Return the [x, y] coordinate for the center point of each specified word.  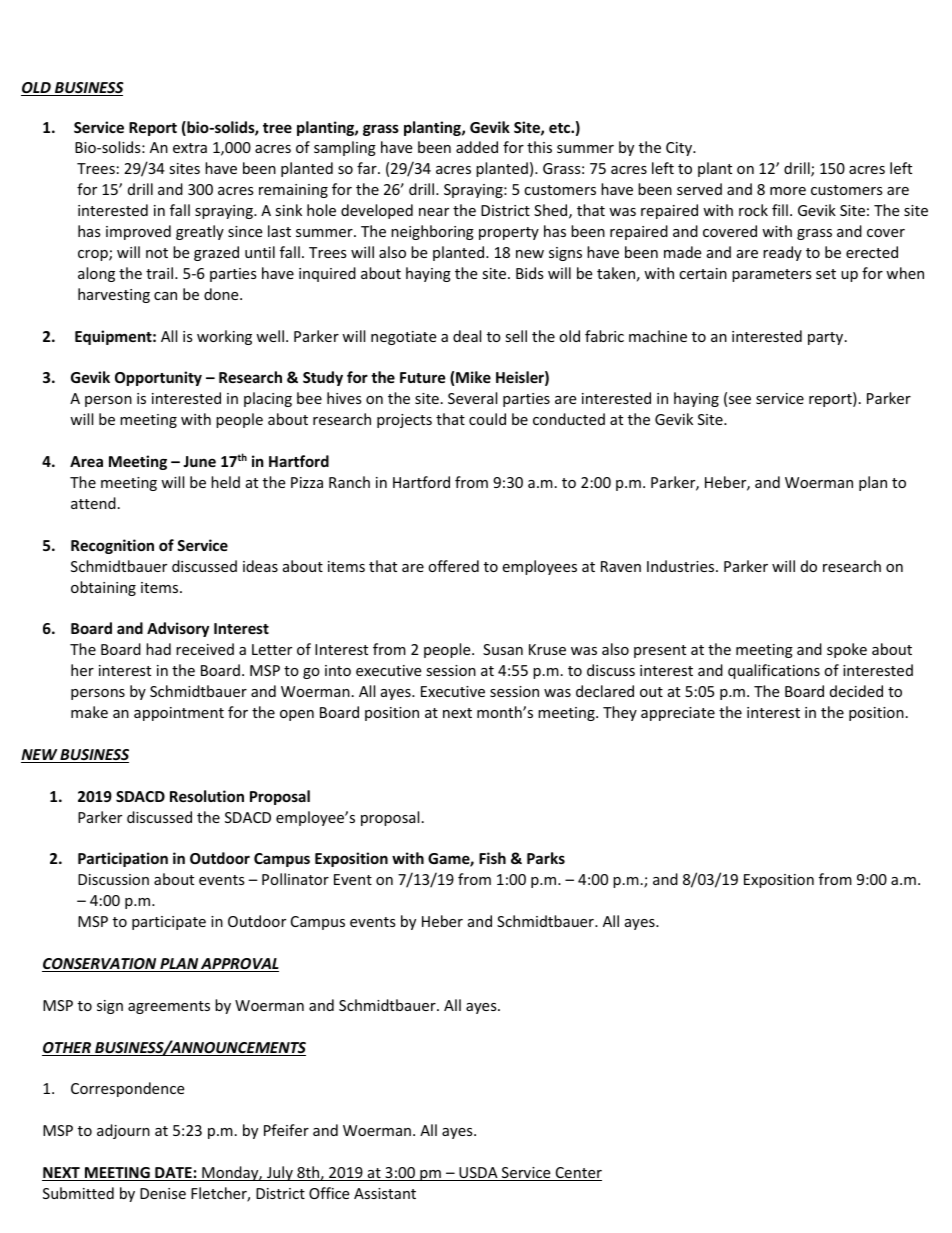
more [788, 191]
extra [190, 148]
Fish [492, 858]
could [487, 419]
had [158, 649]
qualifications [774, 671]
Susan [503, 649]
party [827, 338]
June [199, 461]
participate [169, 923]
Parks [546, 858]
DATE [173, 1174]
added [477, 147]
